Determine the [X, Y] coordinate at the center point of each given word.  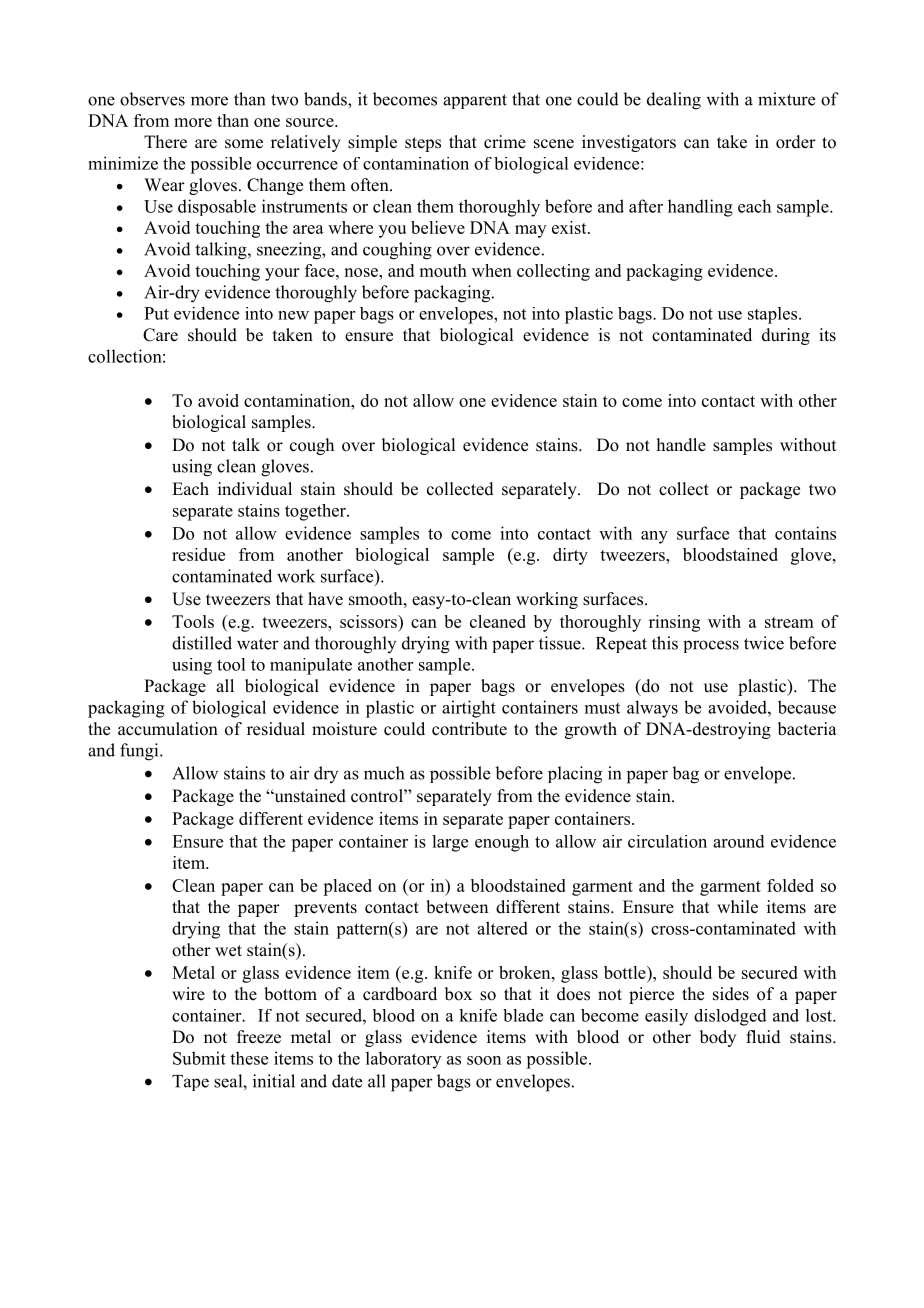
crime [505, 142]
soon [484, 1060]
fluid [763, 1037]
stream [789, 622]
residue [198, 554]
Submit [199, 1058]
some [244, 144]
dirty [570, 556]
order [796, 142]
